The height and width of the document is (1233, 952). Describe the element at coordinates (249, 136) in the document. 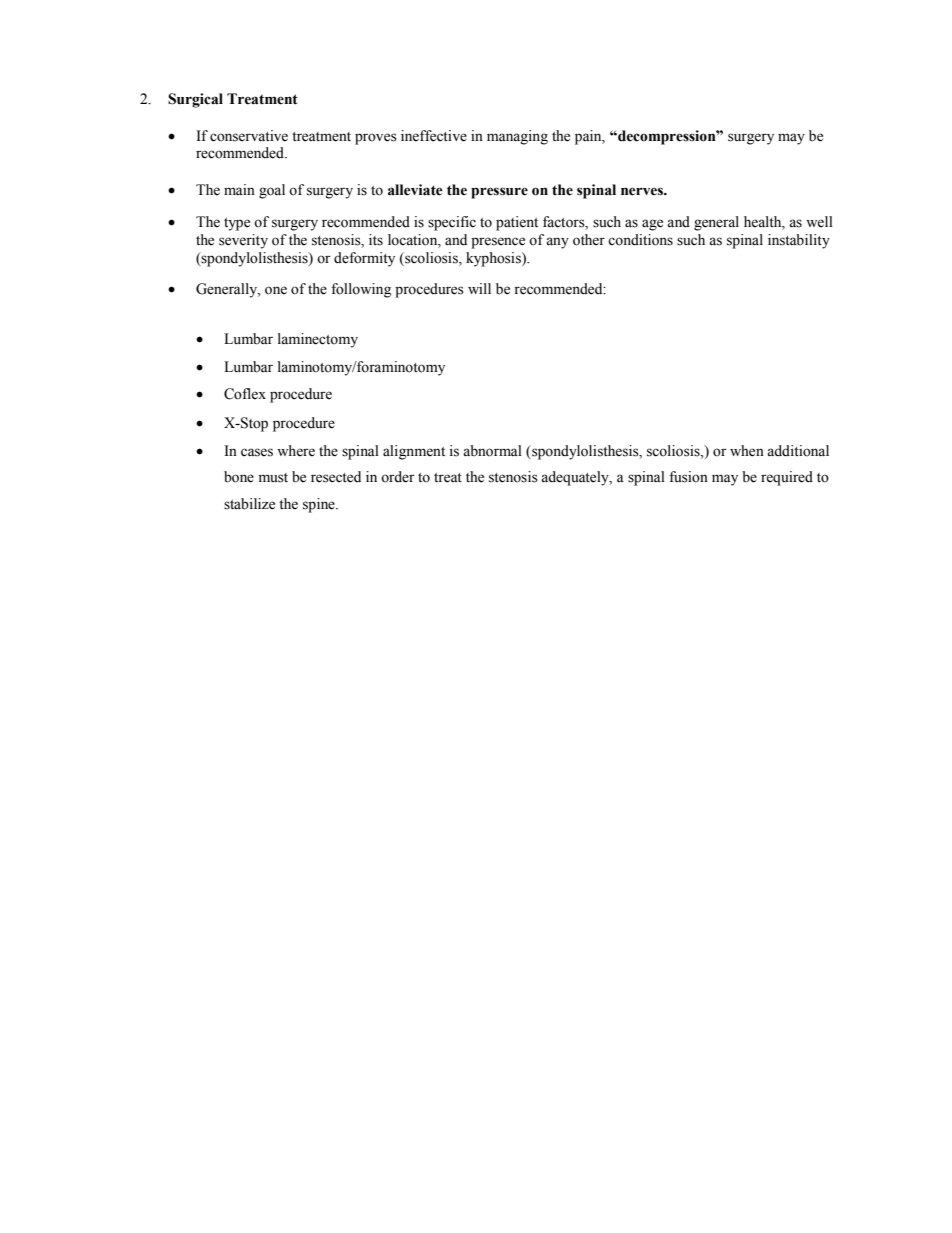

I see `conservative` at that location.
